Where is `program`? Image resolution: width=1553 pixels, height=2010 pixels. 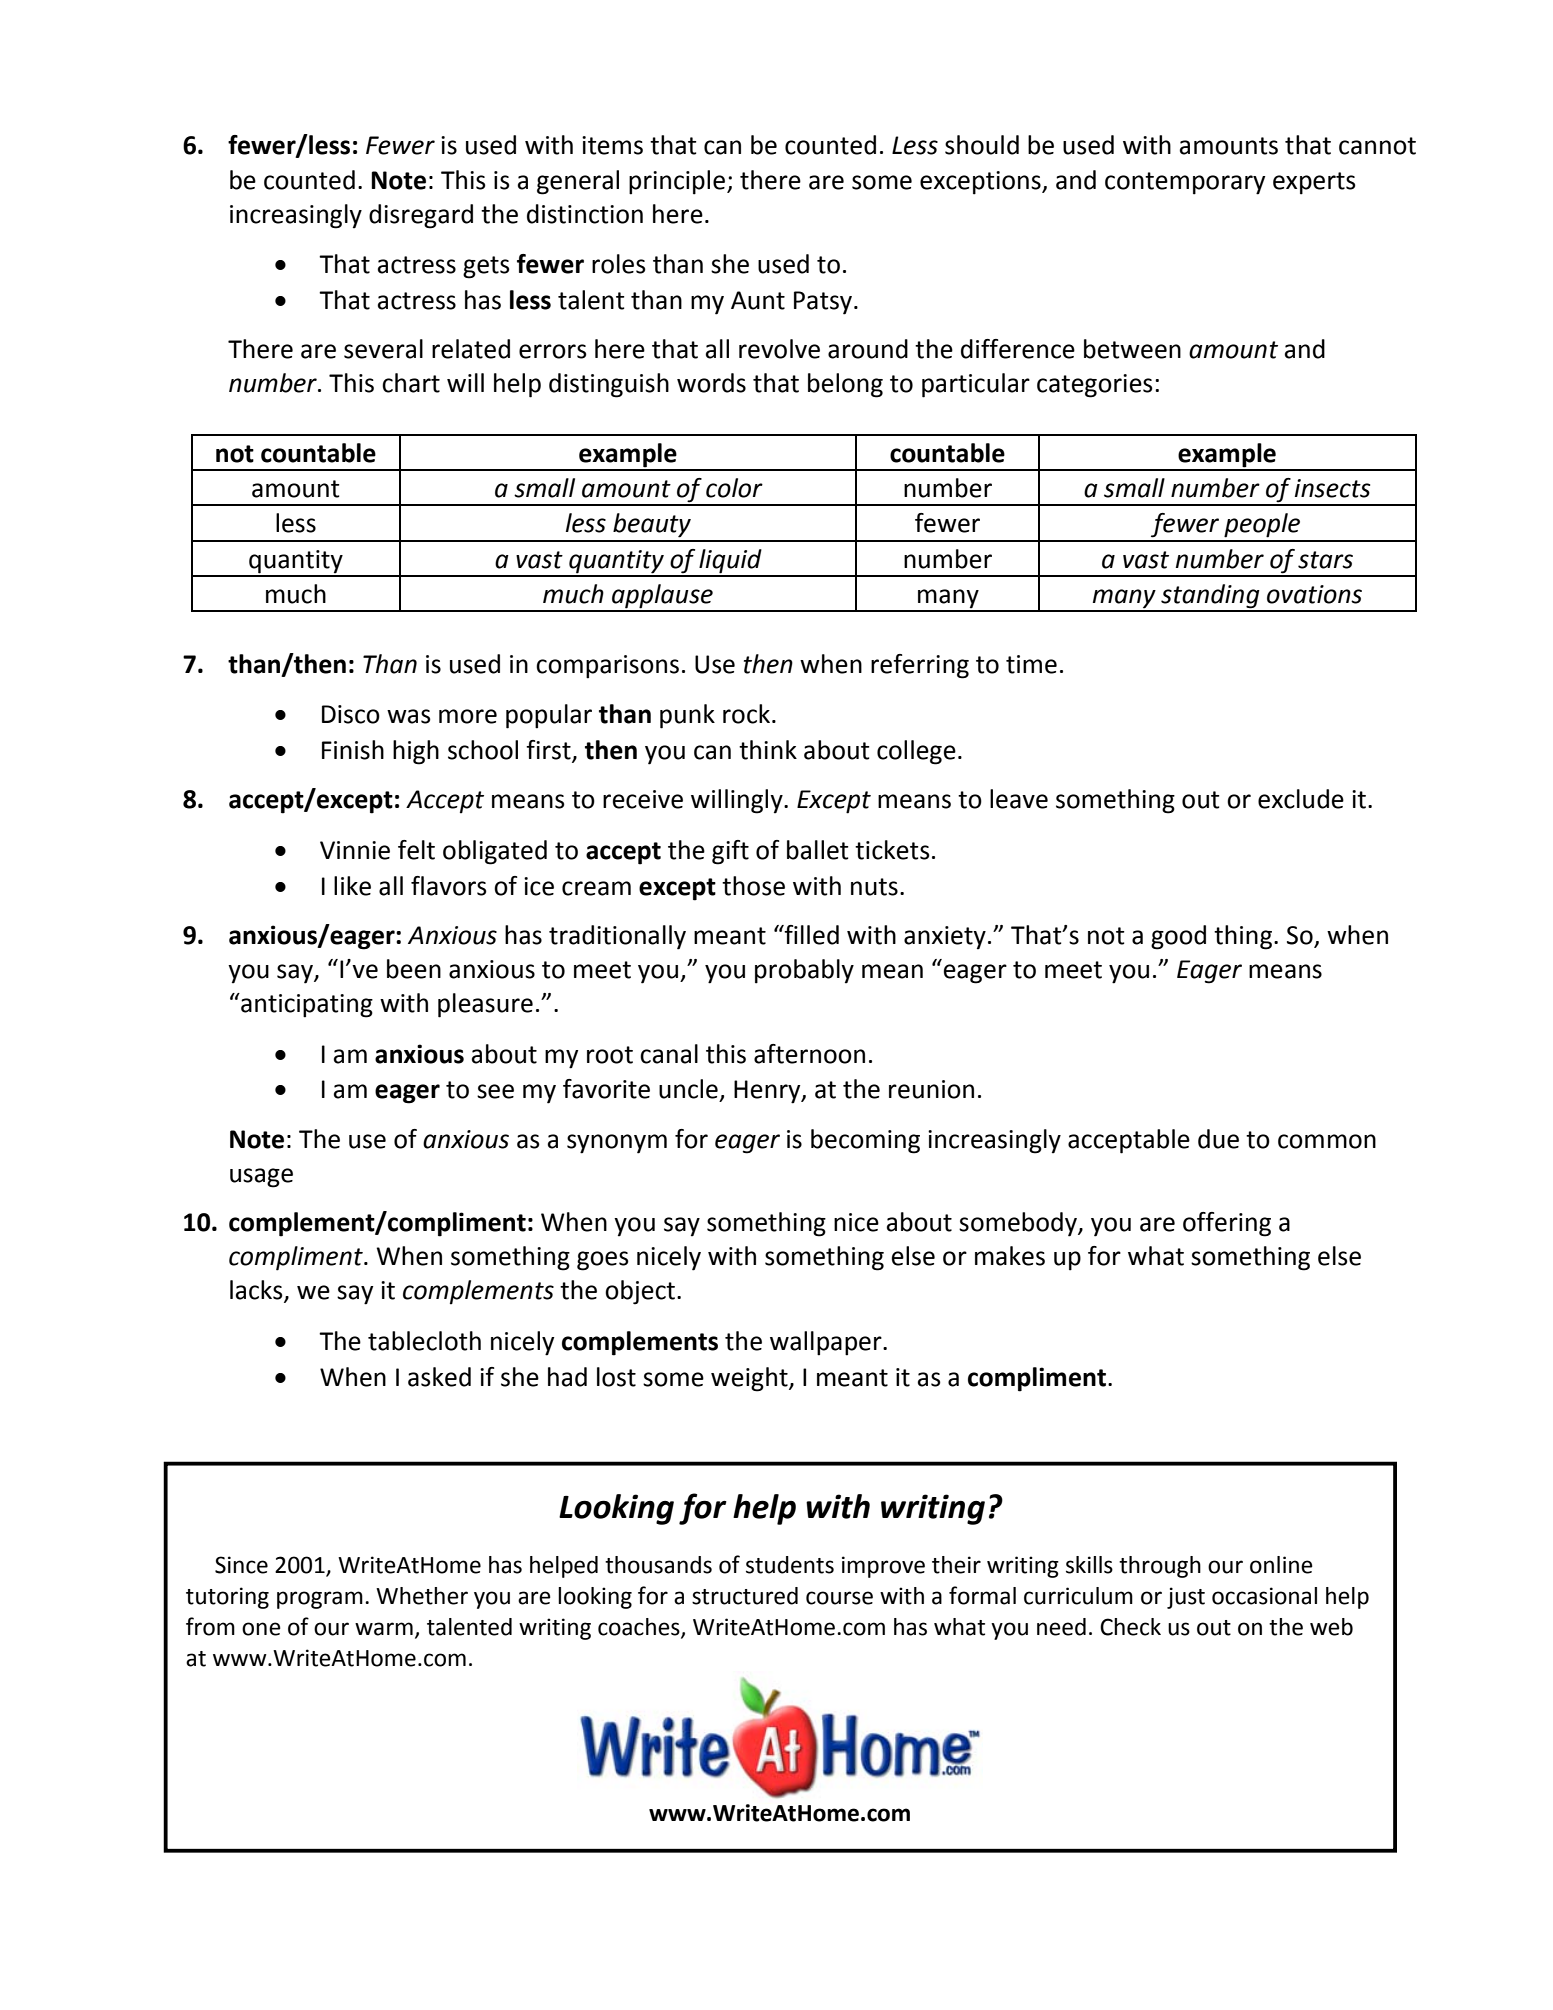
program is located at coordinates (320, 1600).
